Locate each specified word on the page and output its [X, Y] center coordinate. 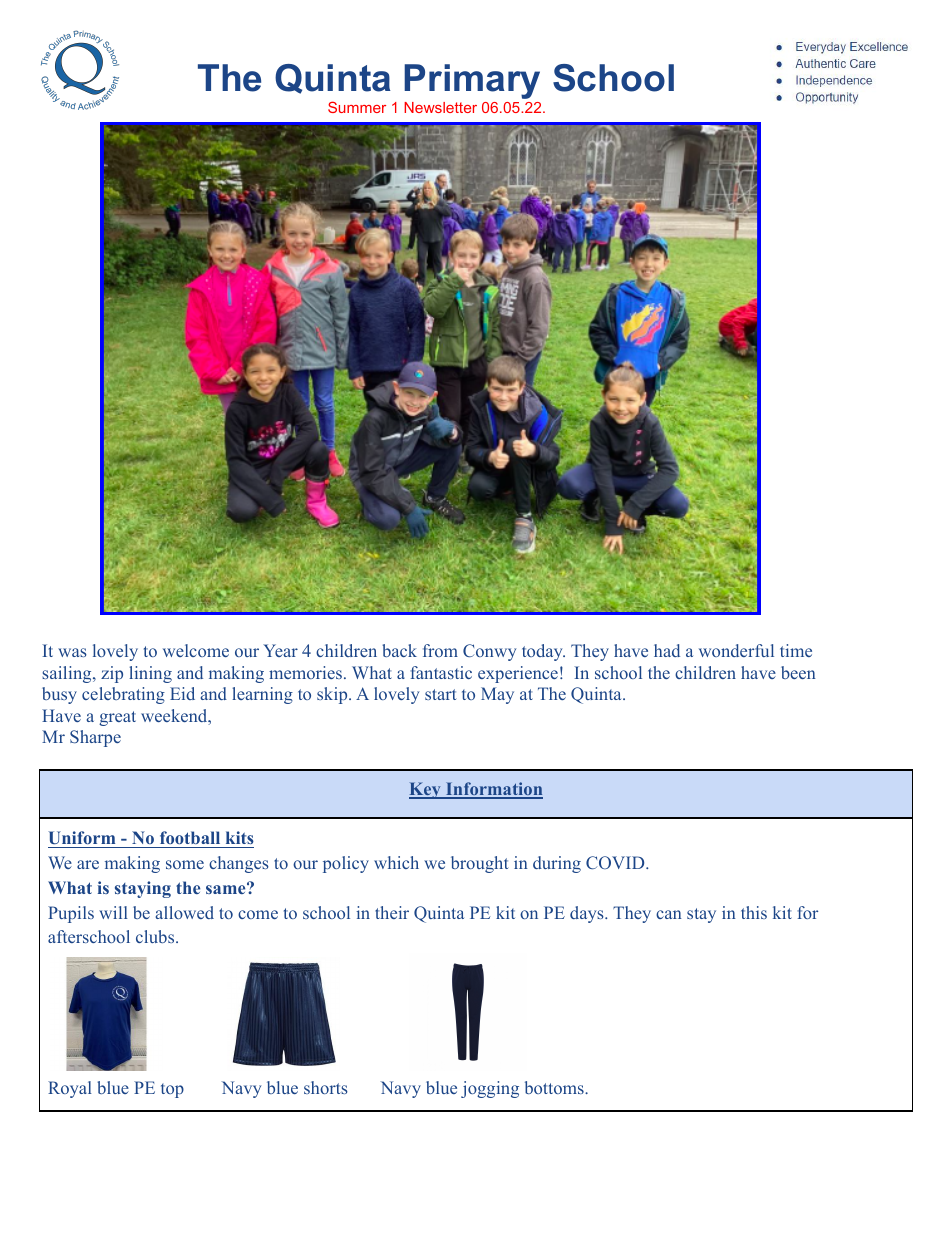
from [440, 650]
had [667, 650]
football [190, 839]
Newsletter [440, 107]
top [172, 1090]
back [399, 650]
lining [150, 674]
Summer [357, 107]
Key [426, 790]
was [72, 652]
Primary [472, 81]
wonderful [736, 650]
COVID [615, 862]
